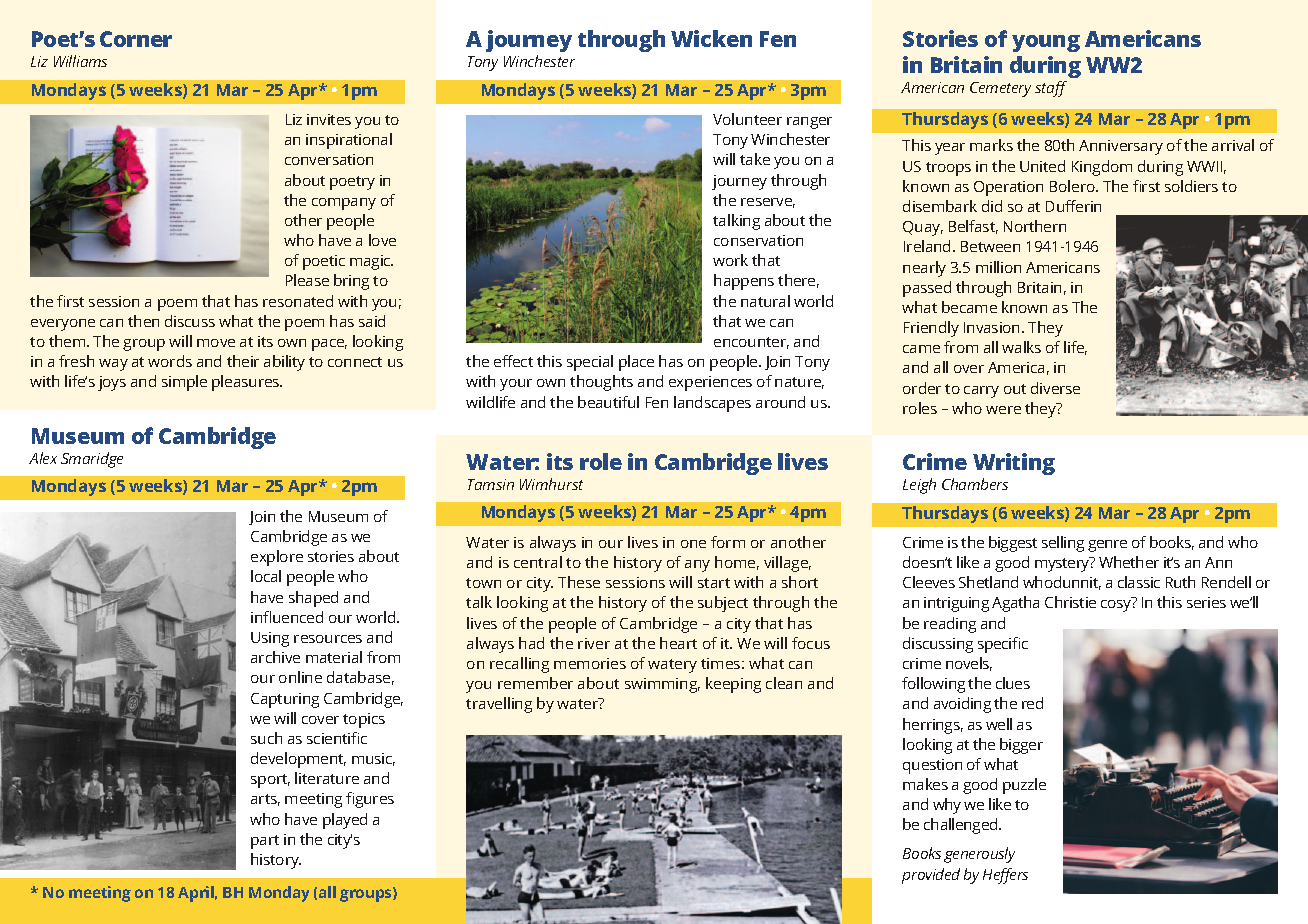  What do you see at coordinates (1014, 464) in the screenshot?
I see `Writing` at bounding box center [1014, 464].
